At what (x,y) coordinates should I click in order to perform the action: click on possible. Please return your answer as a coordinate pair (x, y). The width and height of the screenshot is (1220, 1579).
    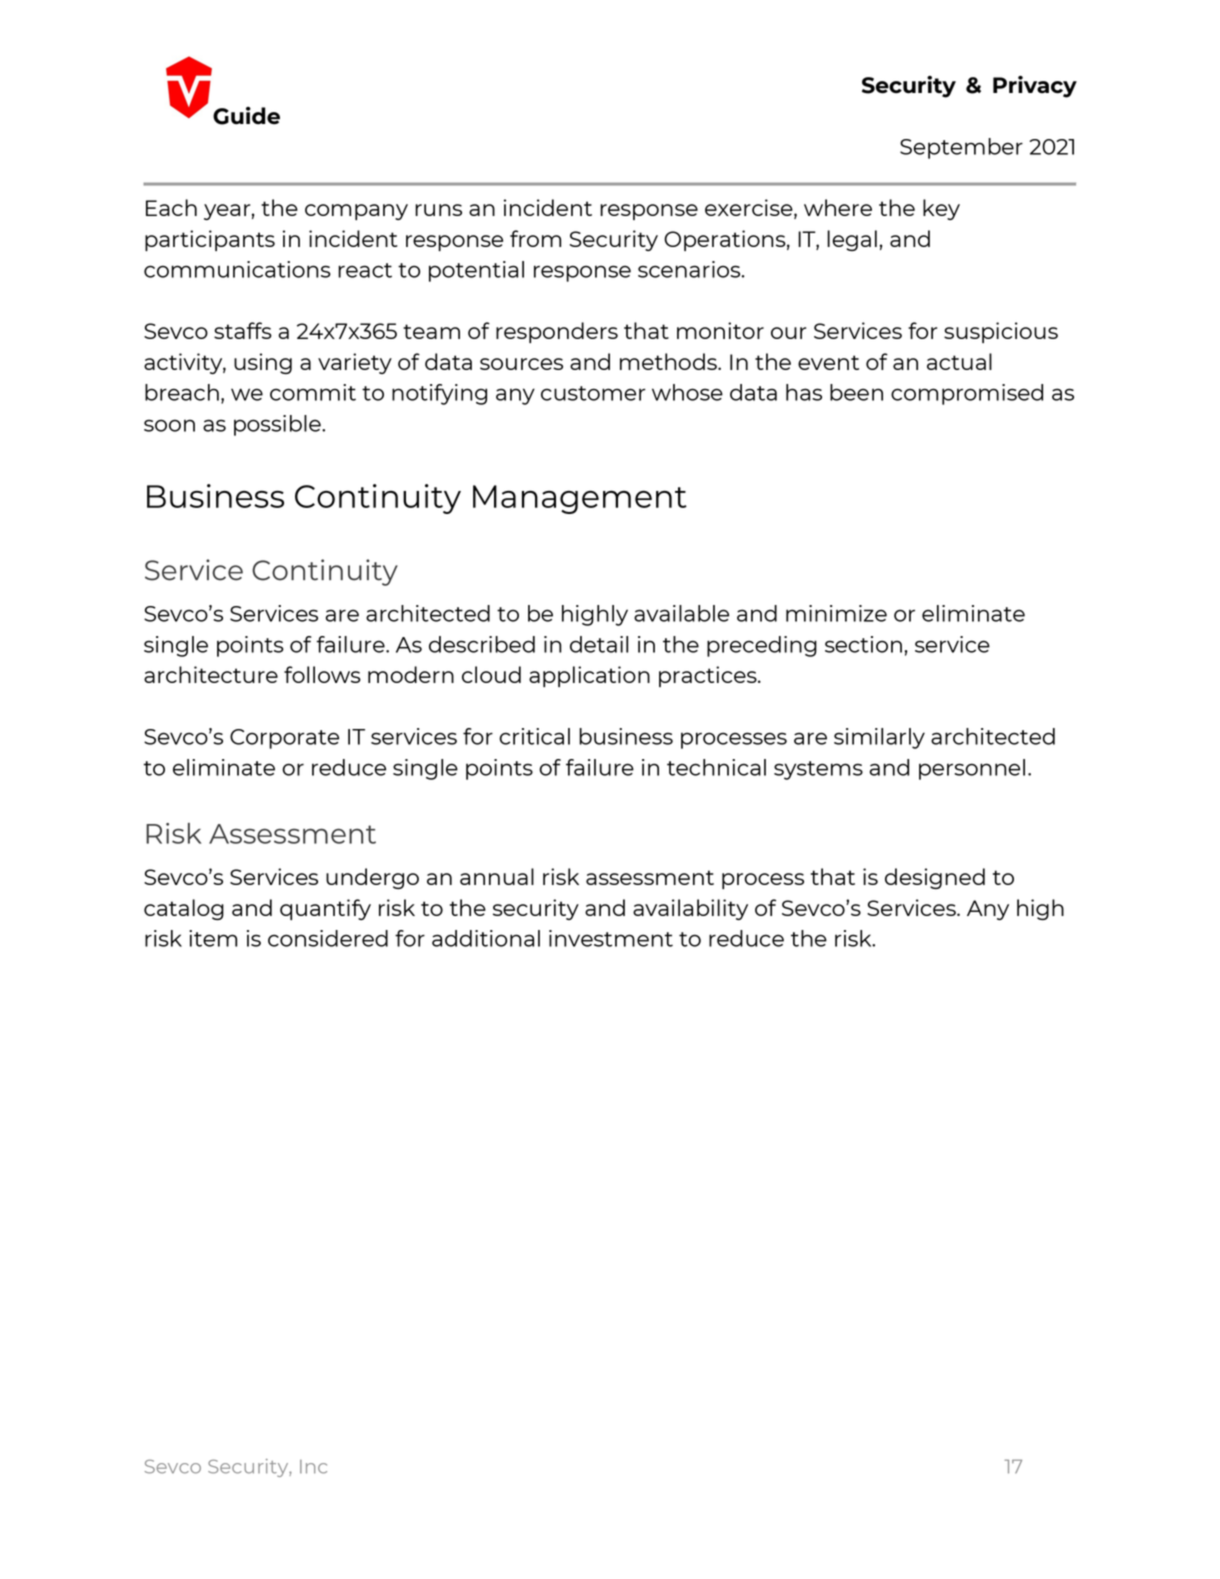
    Looking at the image, I should click on (278, 425).
